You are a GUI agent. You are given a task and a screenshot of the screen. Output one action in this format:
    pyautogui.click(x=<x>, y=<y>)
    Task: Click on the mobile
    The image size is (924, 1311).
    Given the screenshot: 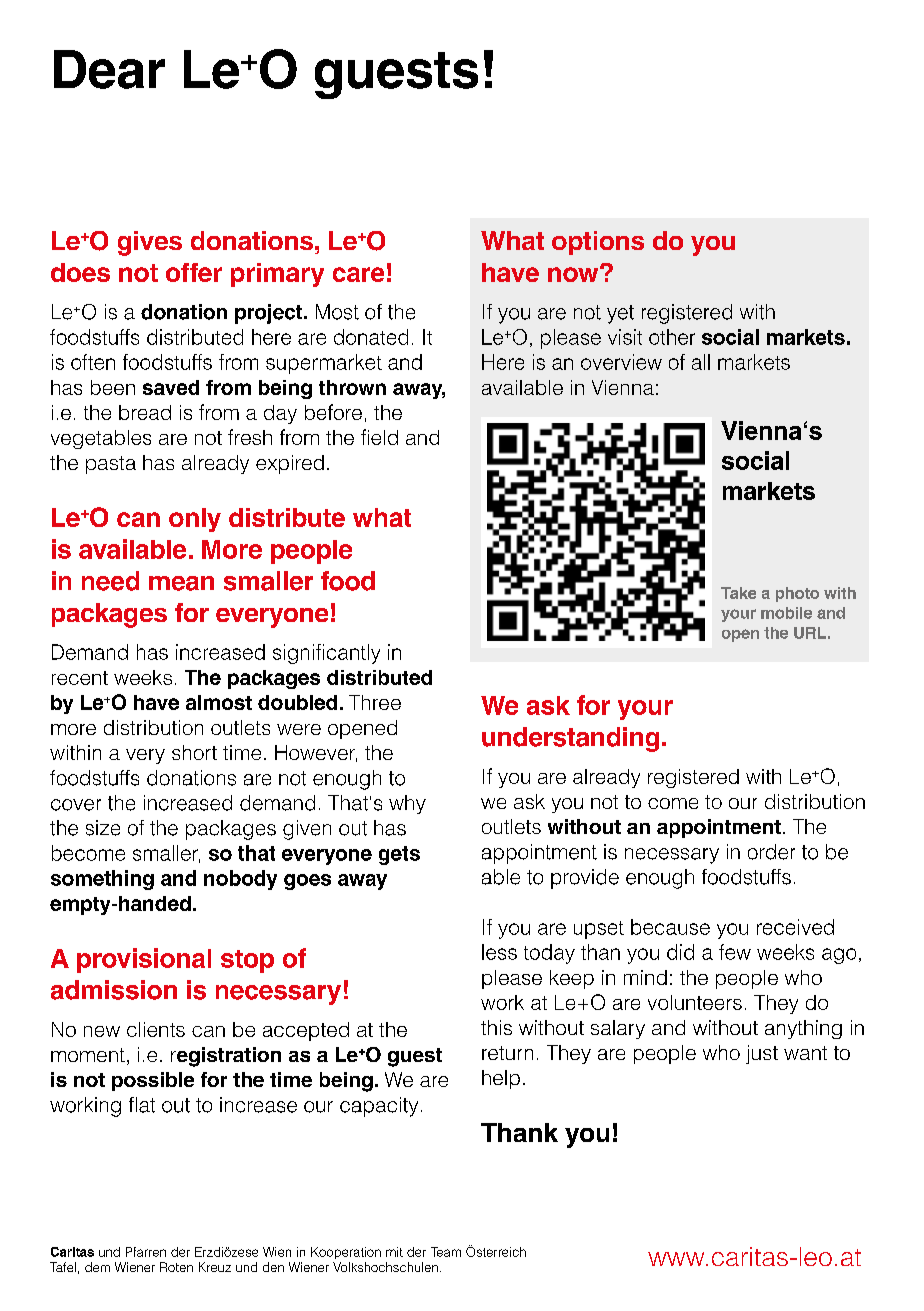 What is the action you would take?
    pyautogui.click(x=786, y=613)
